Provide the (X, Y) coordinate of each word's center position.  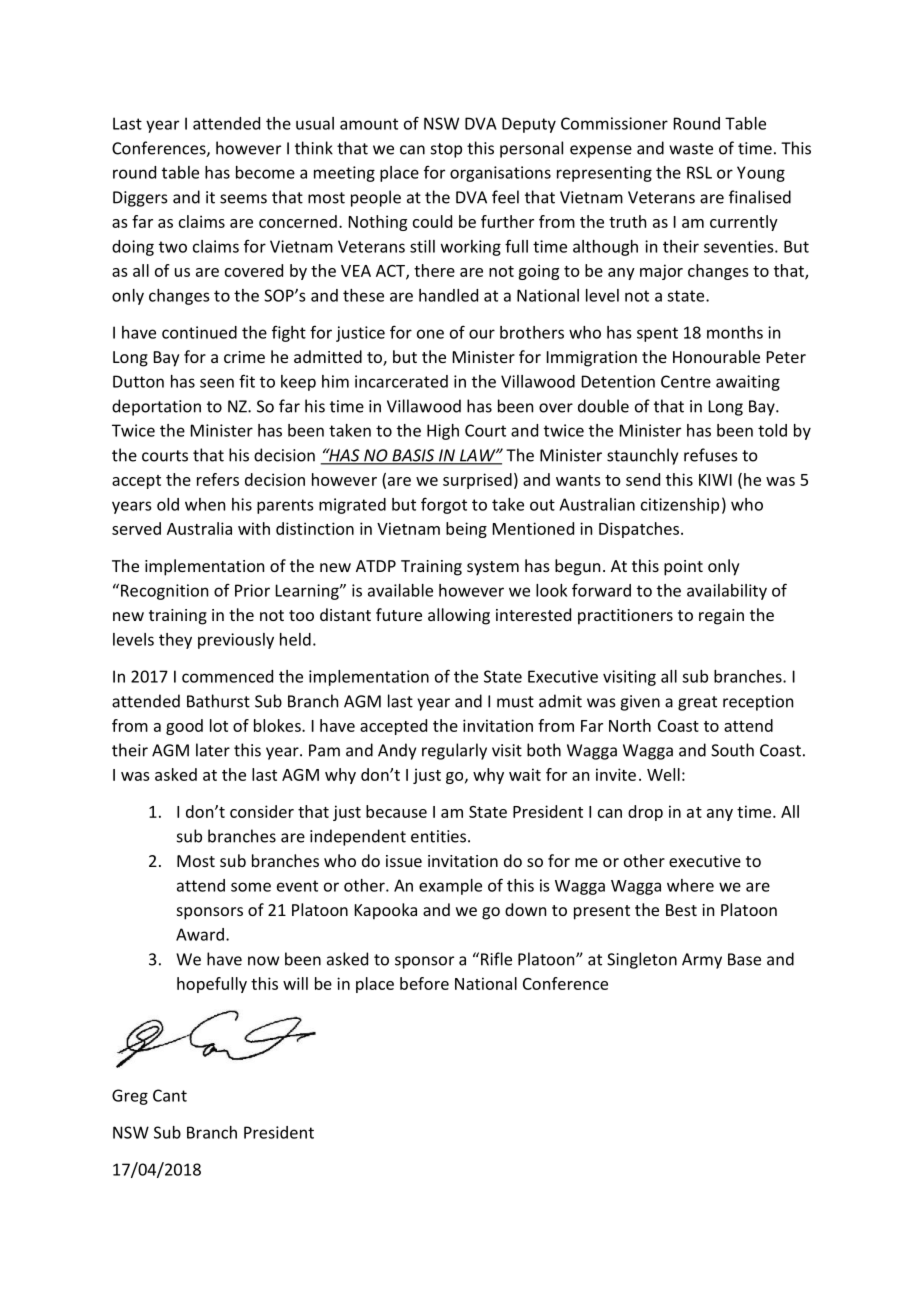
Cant (170, 1095)
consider (262, 811)
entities (440, 836)
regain (721, 617)
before (424, 983)
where (690, 885)
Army (702, 961)
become (265, 172)
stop (446, 150)
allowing (459, 616)
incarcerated (401, 381)
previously (236, 641)
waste (691, 149)
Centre (686, 381)
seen (217, 383)
